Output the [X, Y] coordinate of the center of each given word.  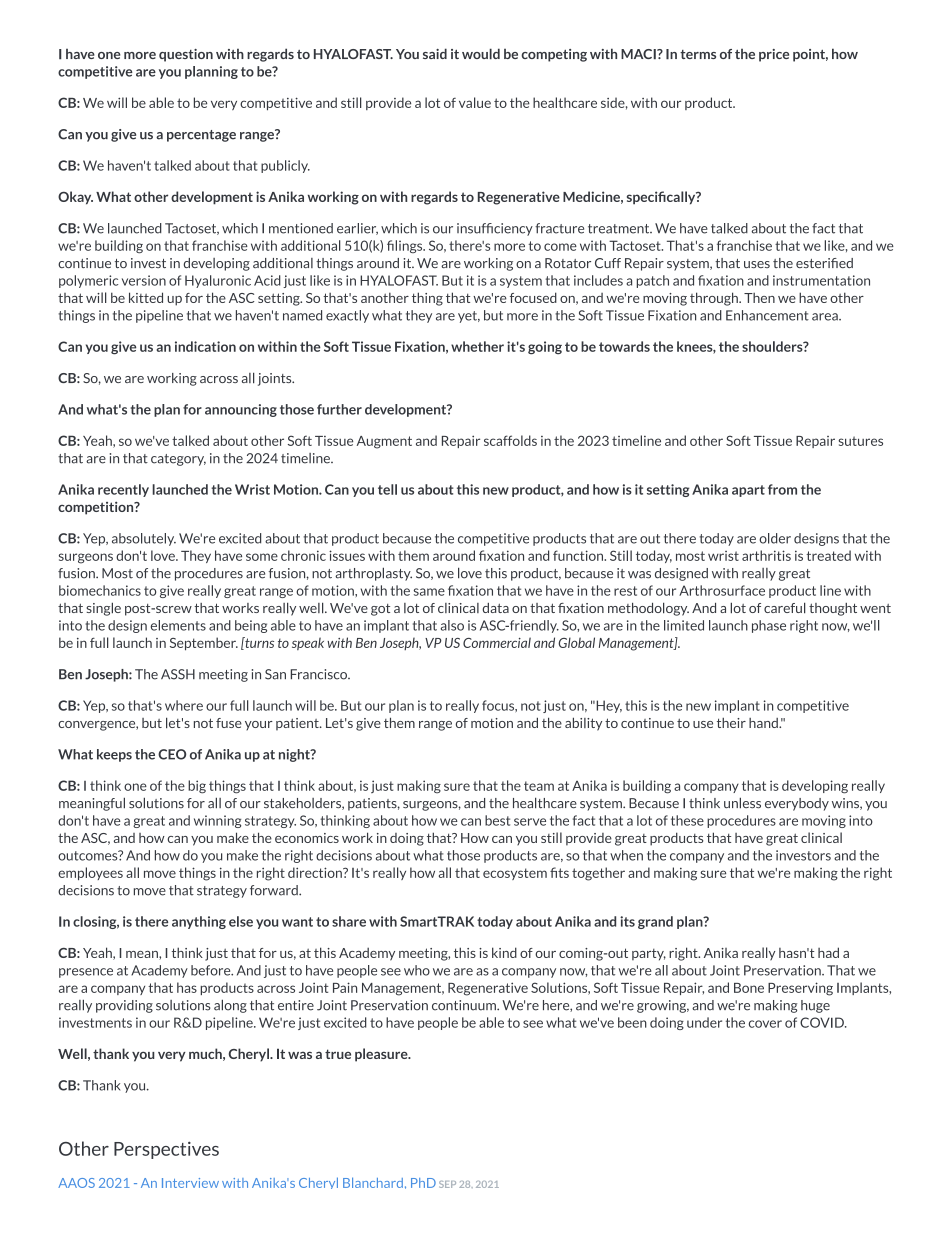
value [475, 102]
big [197, 787]
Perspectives [166, 1150]
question [186, 55]
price [774, 55]
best [497, 820]
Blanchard [373, 1182]
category [178, 460]
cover [765, 1024]
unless [742, 803]
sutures [860, 441]
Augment [384, 442]
